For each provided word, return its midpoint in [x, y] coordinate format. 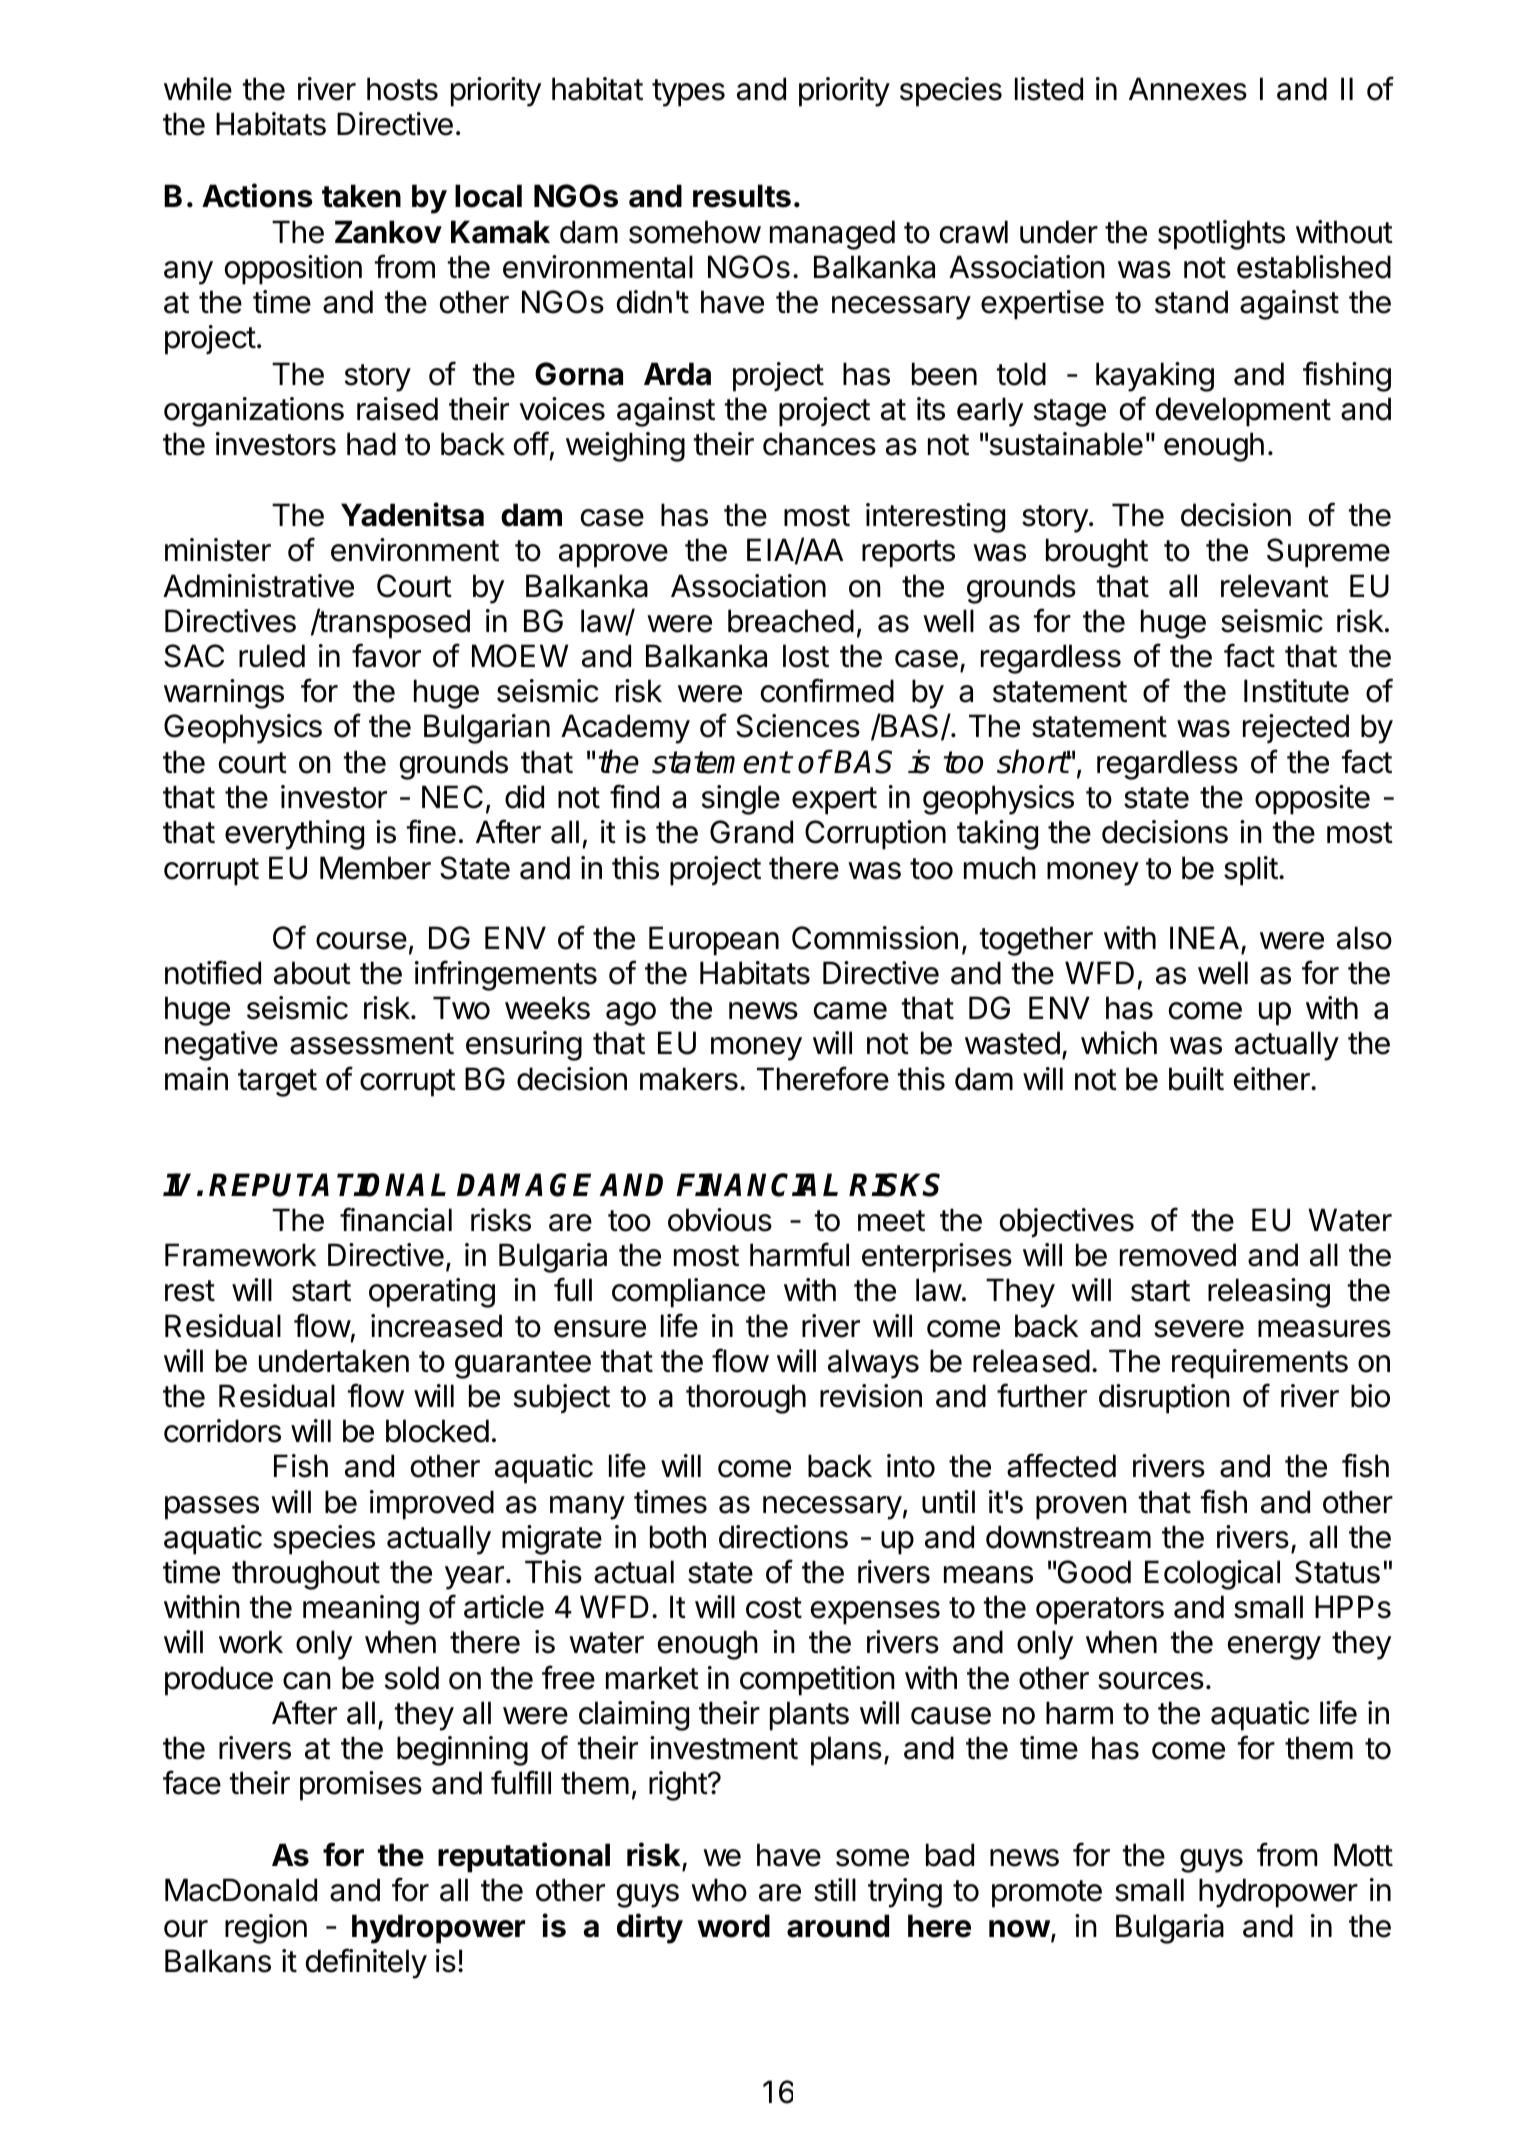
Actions [257, 195]
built [1196, 1079]
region [266, 1929]
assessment [372, 1044]
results [742, 196]
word [733, 1926]
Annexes [1188, 89]
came [850, 1011]
